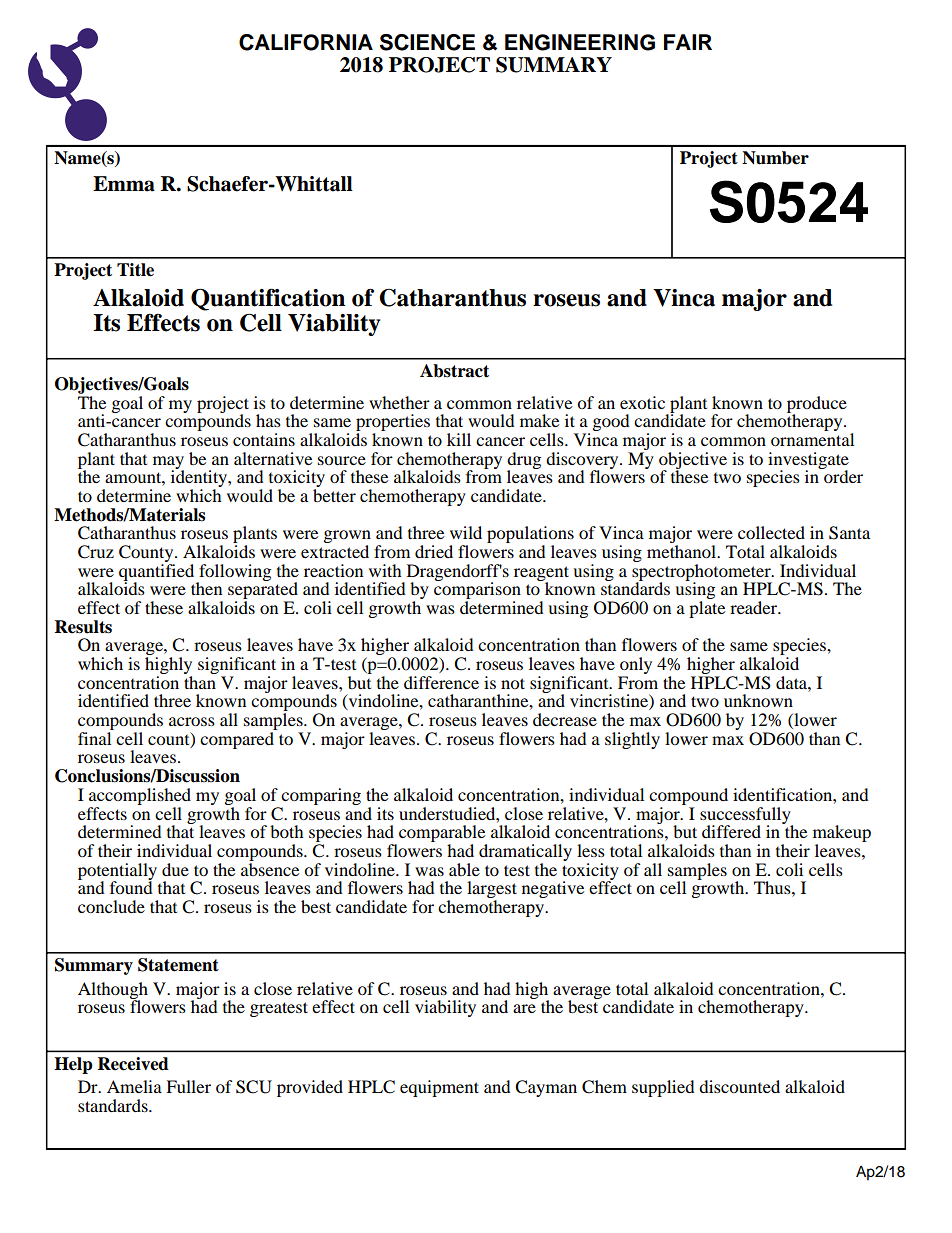 This screenshot has width=952, height=1233. Describe the element at coordinates (439, 1088) in the screenshot. I see `equipment` at that location.
